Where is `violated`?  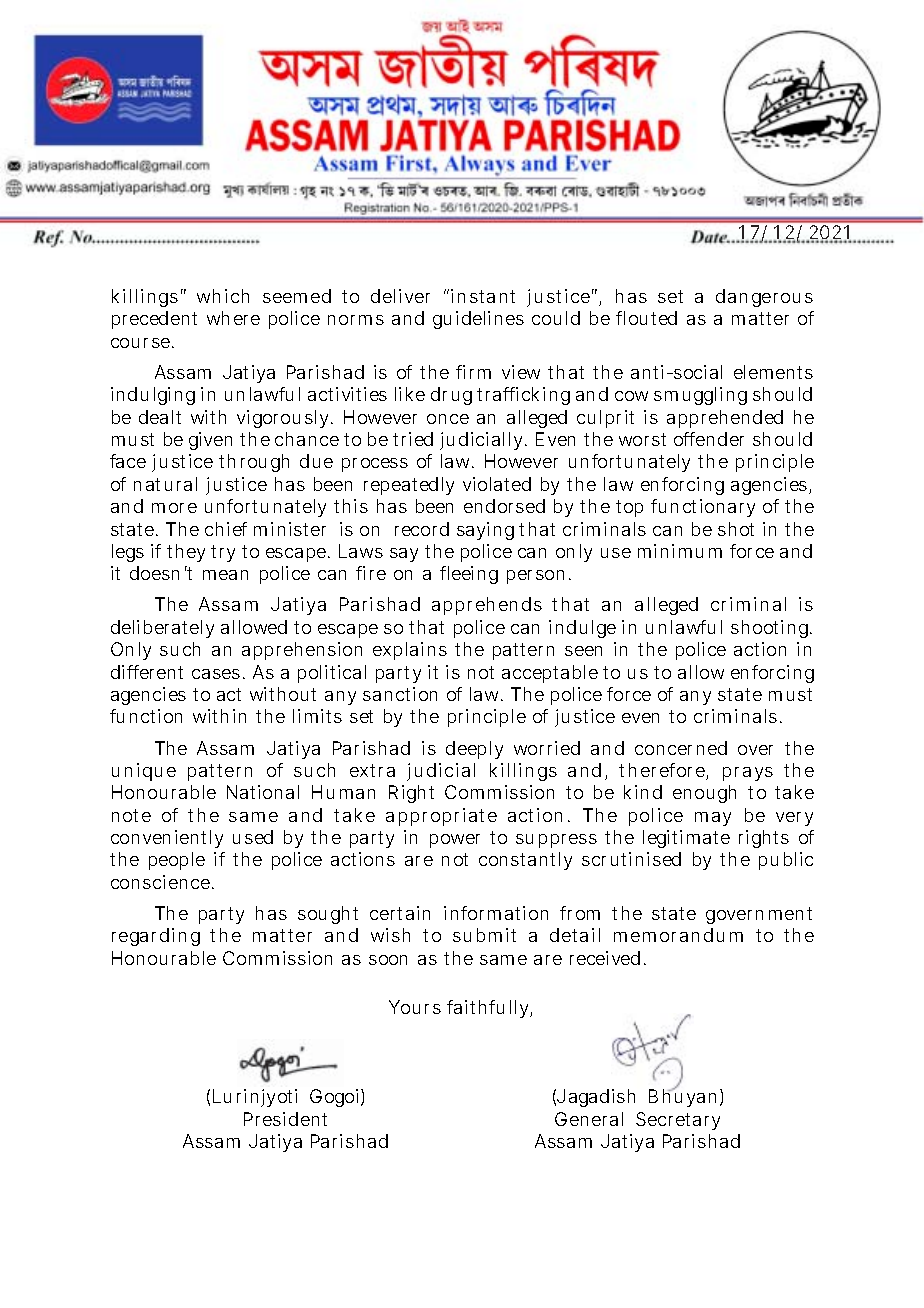
violated is located at coordinates (497, 484).
